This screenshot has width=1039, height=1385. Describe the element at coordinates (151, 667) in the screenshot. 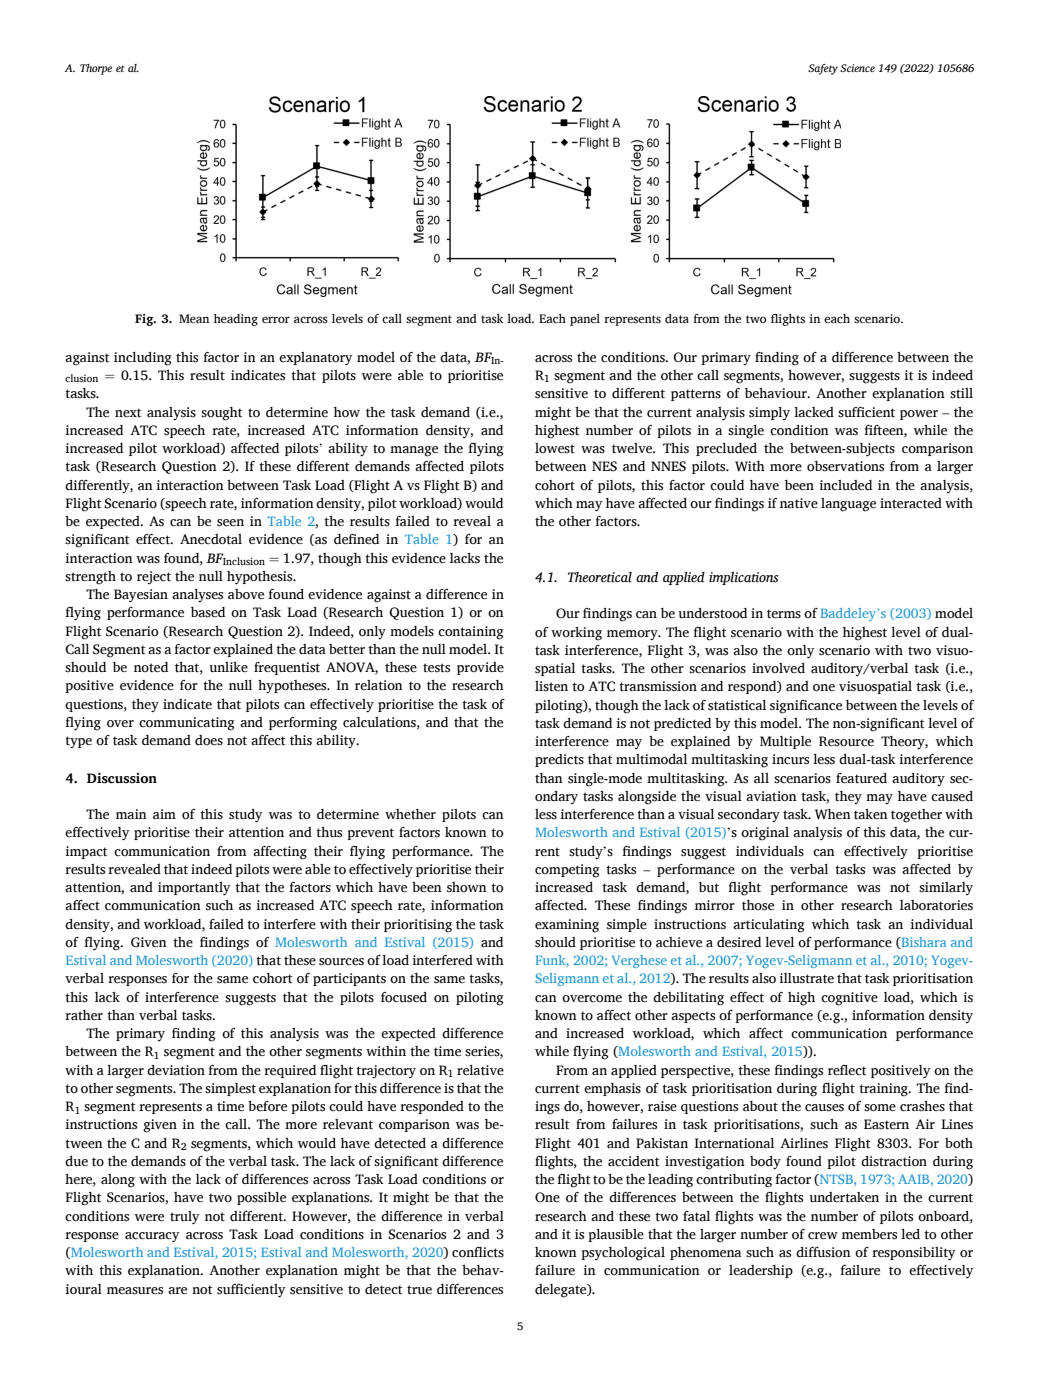

I see `noted` at that location.
